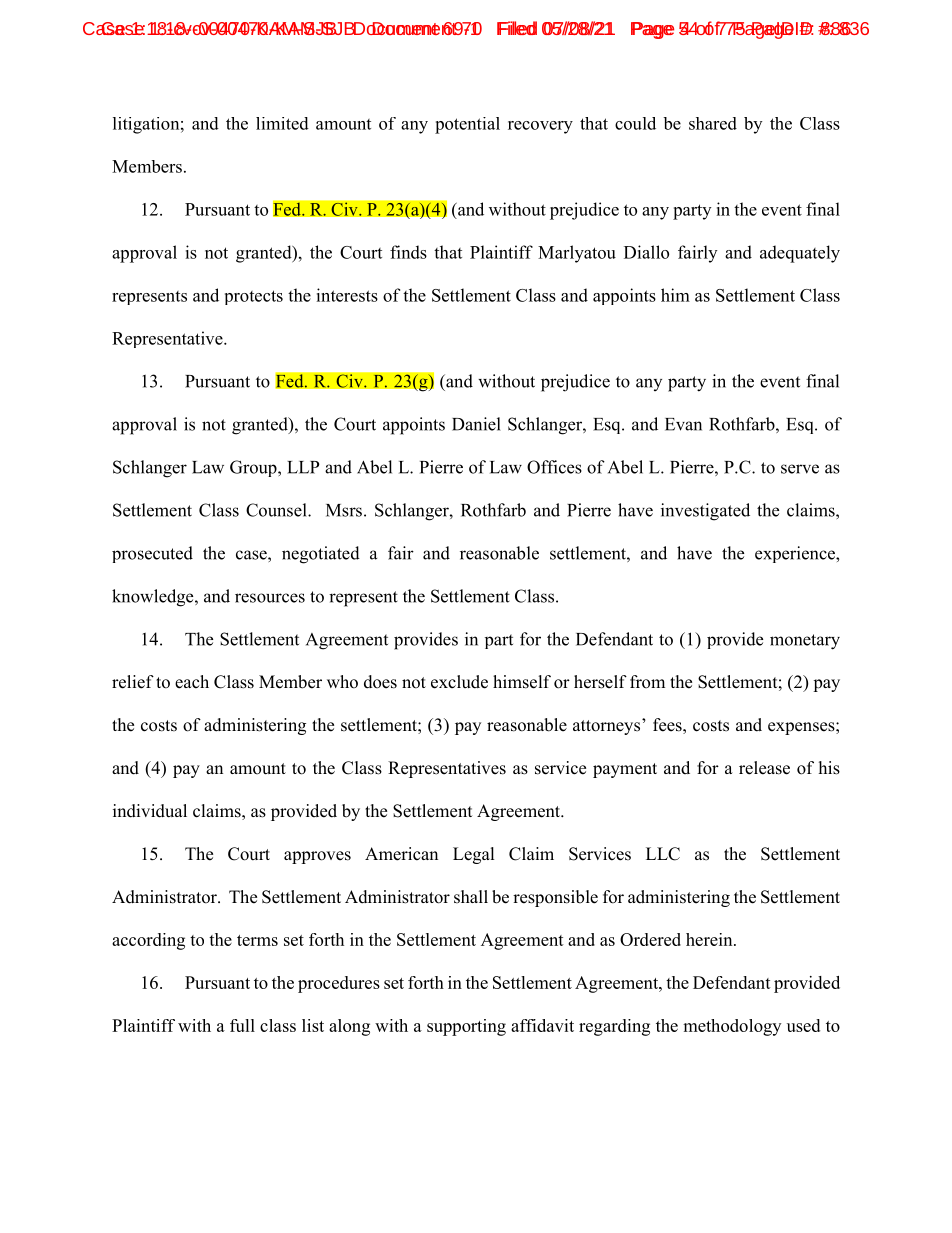 Image resolution: width=952 pixels, height=1233 pixels. What do you see at coordinates (242, 1025) in the image?
I see `full` at bounding box center [242, 1025].
